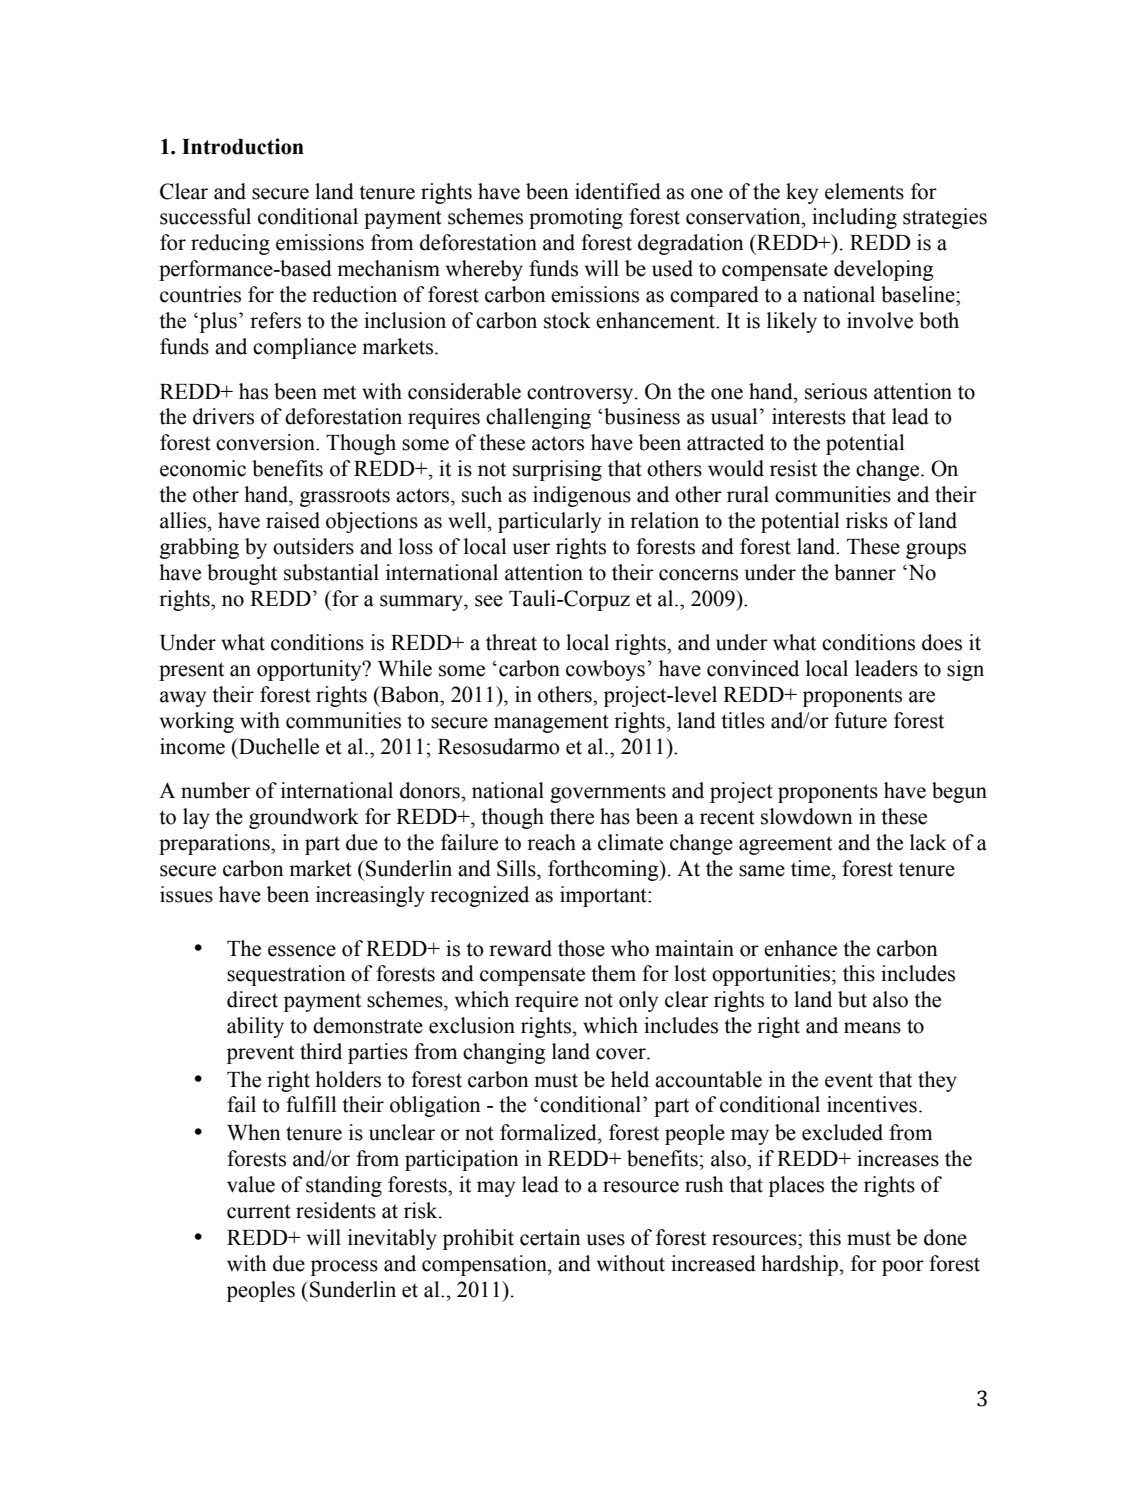  Describe the element at coordinates (197, 722) in the screenshot. I see `working` at that location.
